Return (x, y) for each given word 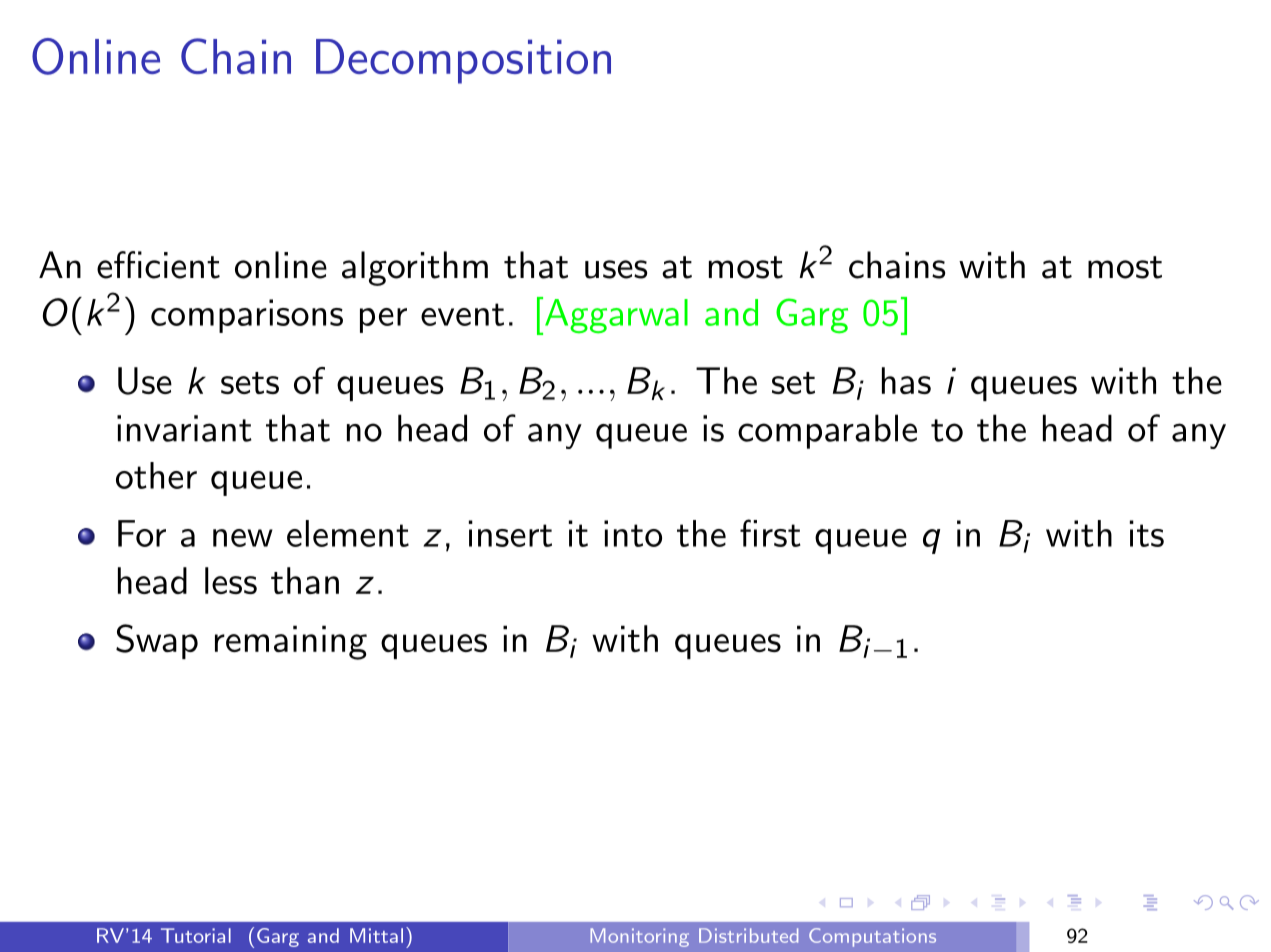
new (243, 538)
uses (616, 269)
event (462, 314)
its (1147, 533)
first (770, 533)
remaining (291, 642)
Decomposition (463, 61)
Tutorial (196, 935)
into (633, 533)
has (906, 380)
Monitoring (639, 937)
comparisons (247, 316)
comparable (827, 431)
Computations (872, 937)
